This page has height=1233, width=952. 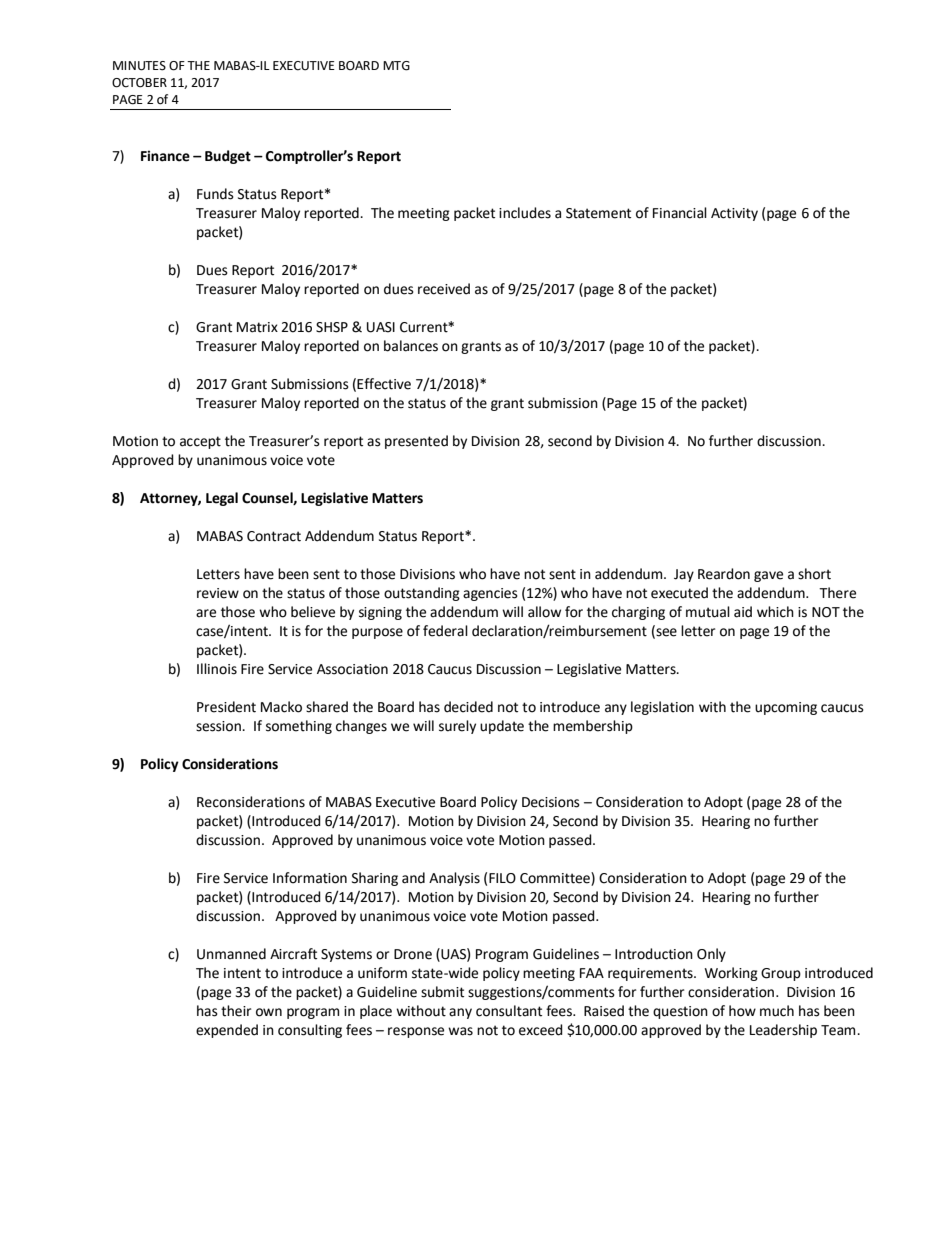 What do you see at coordinates (274, 536) in the page?
I see `Contract` at bounding box center [274, 536].
